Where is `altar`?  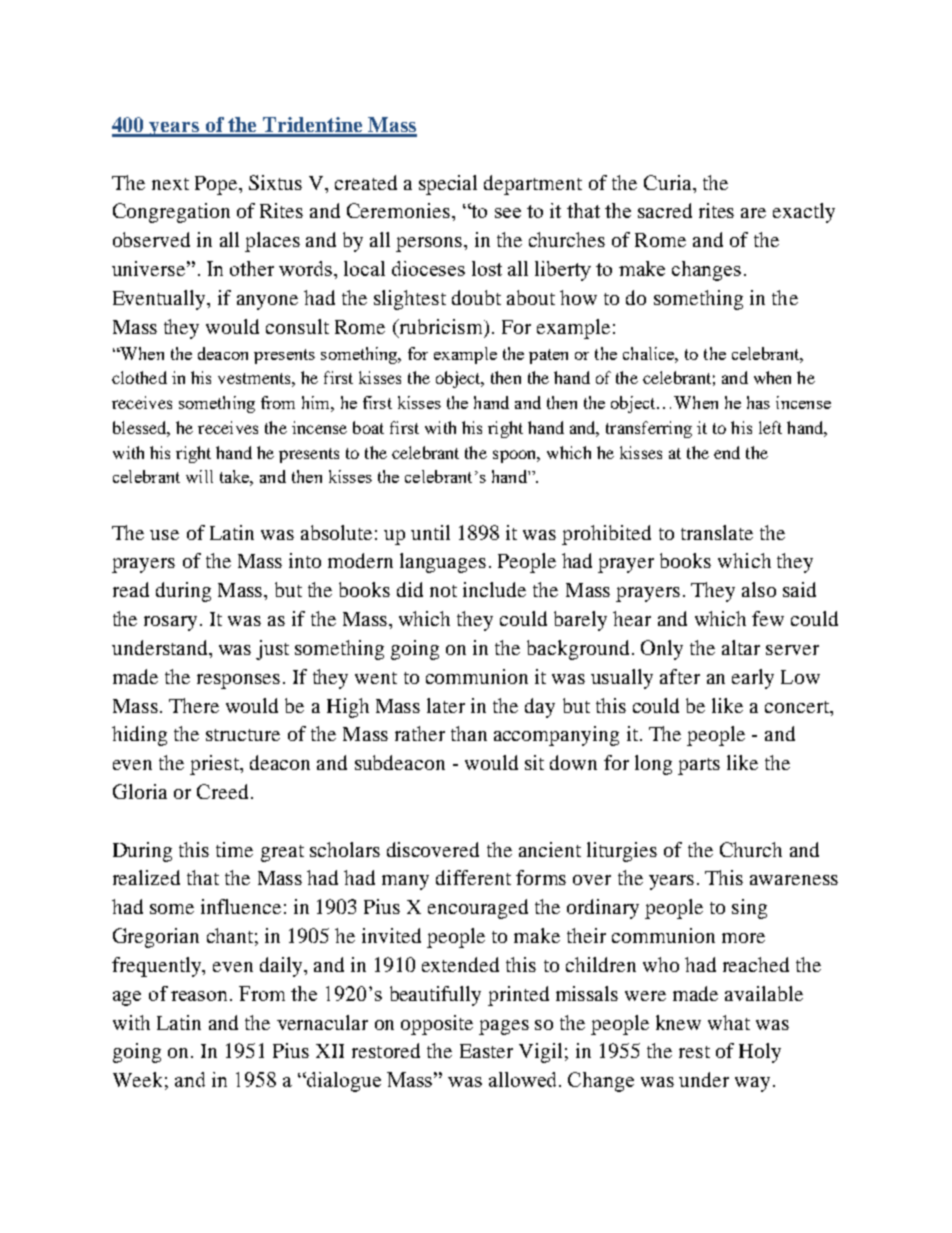
altar is located at coordinates (741, 647).
